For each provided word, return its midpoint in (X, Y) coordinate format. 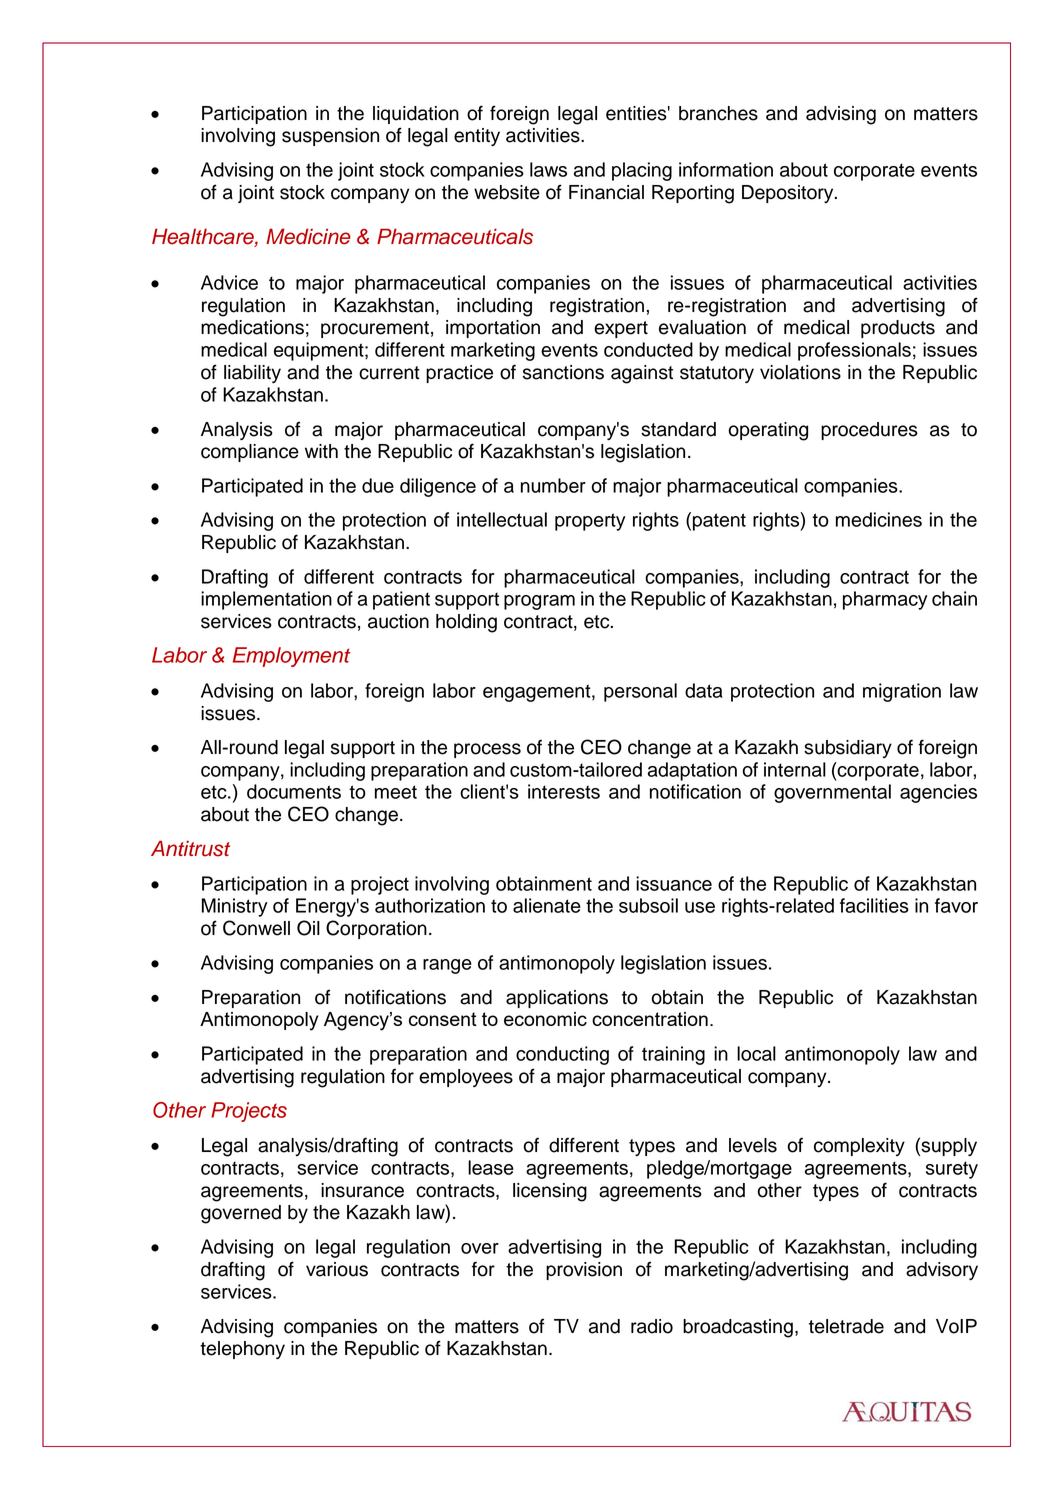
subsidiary (848, 749)
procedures (869, 431)
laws (548, 169)
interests (564, 791)
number (553, 485)
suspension (330, 137)
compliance (250, 453)
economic (545, 1019)
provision (584, 1271)
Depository (789, 194)
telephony (242, 1350)
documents (294, 791)
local (756, 1053)
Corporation (376, 929)
